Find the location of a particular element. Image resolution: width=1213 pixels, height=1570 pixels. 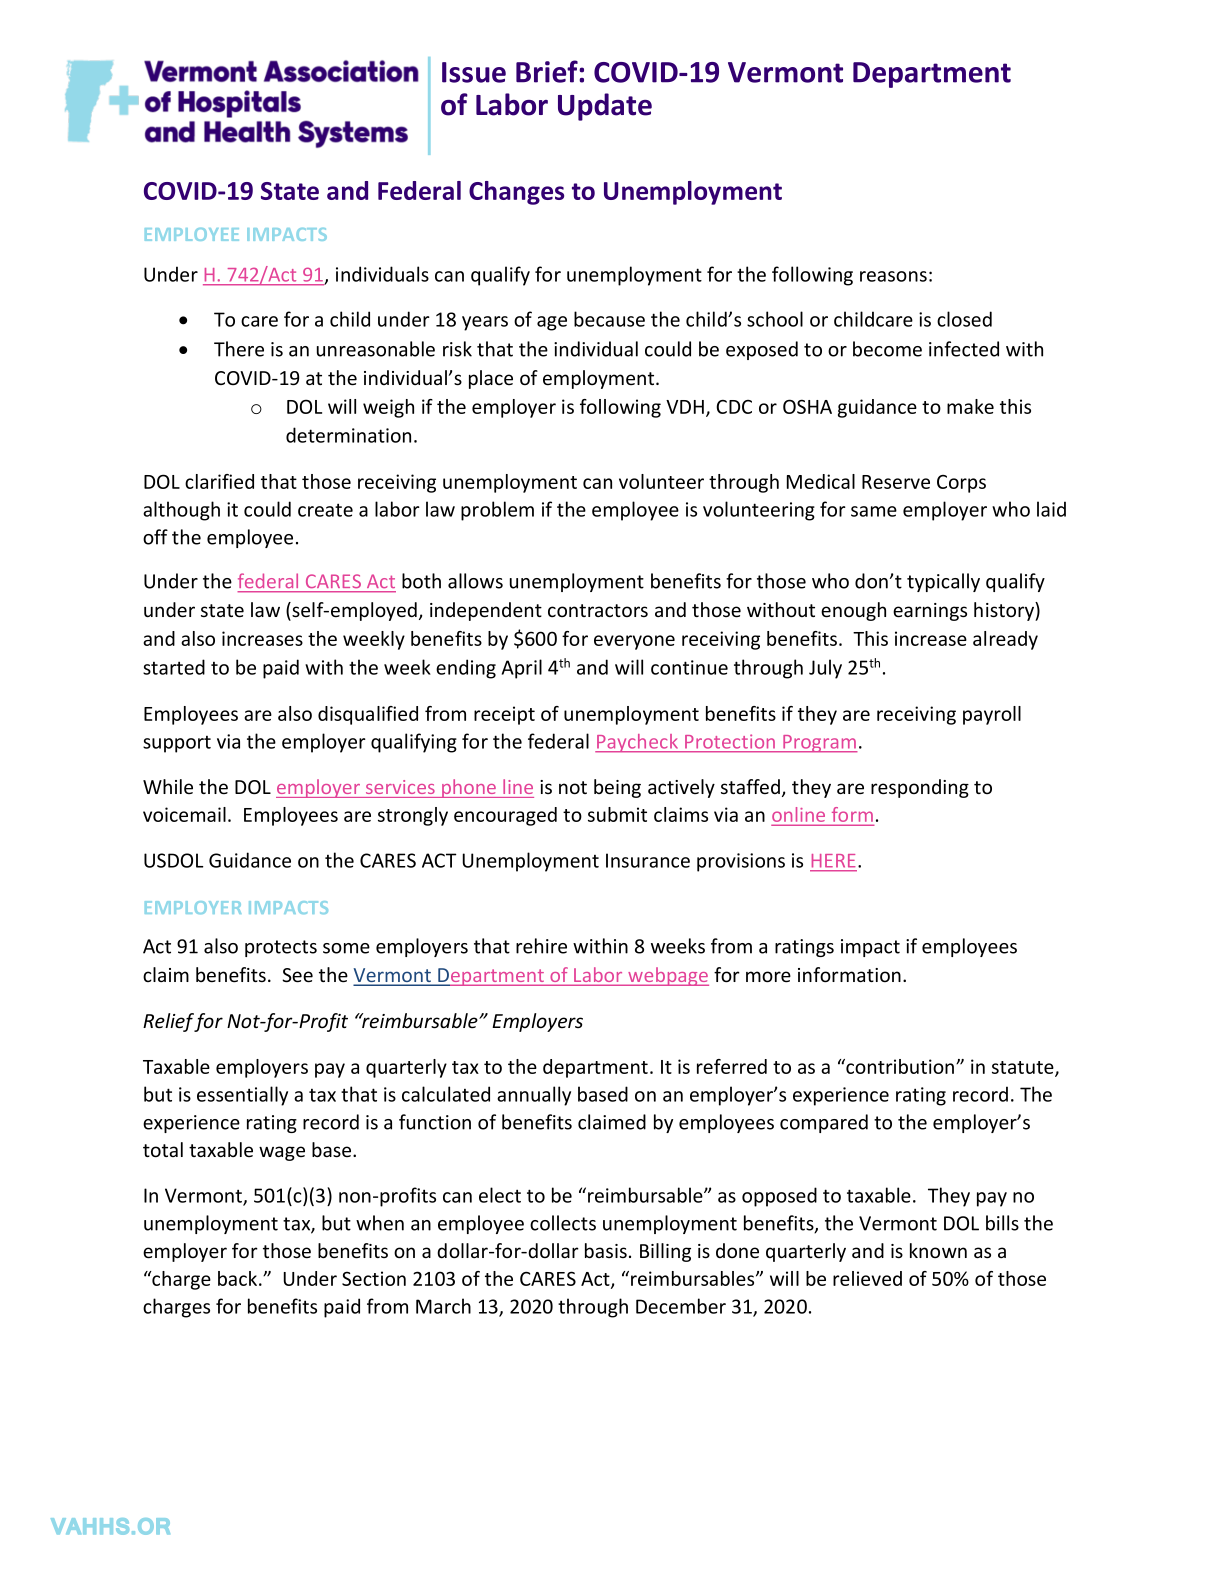

payroll is located at coordinates (992, 715).
